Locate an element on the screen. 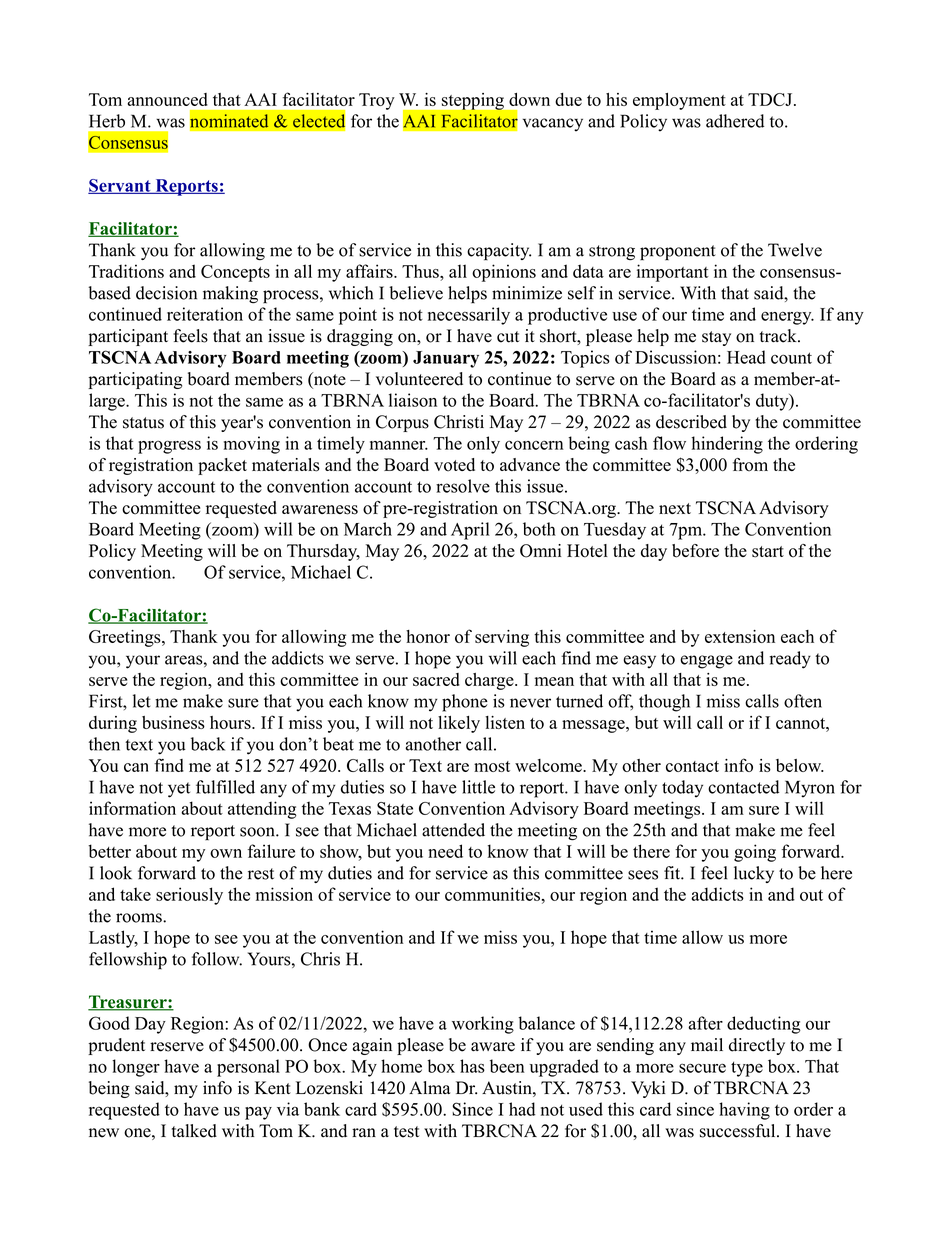  talked is located at coordinates (194, 1131).
